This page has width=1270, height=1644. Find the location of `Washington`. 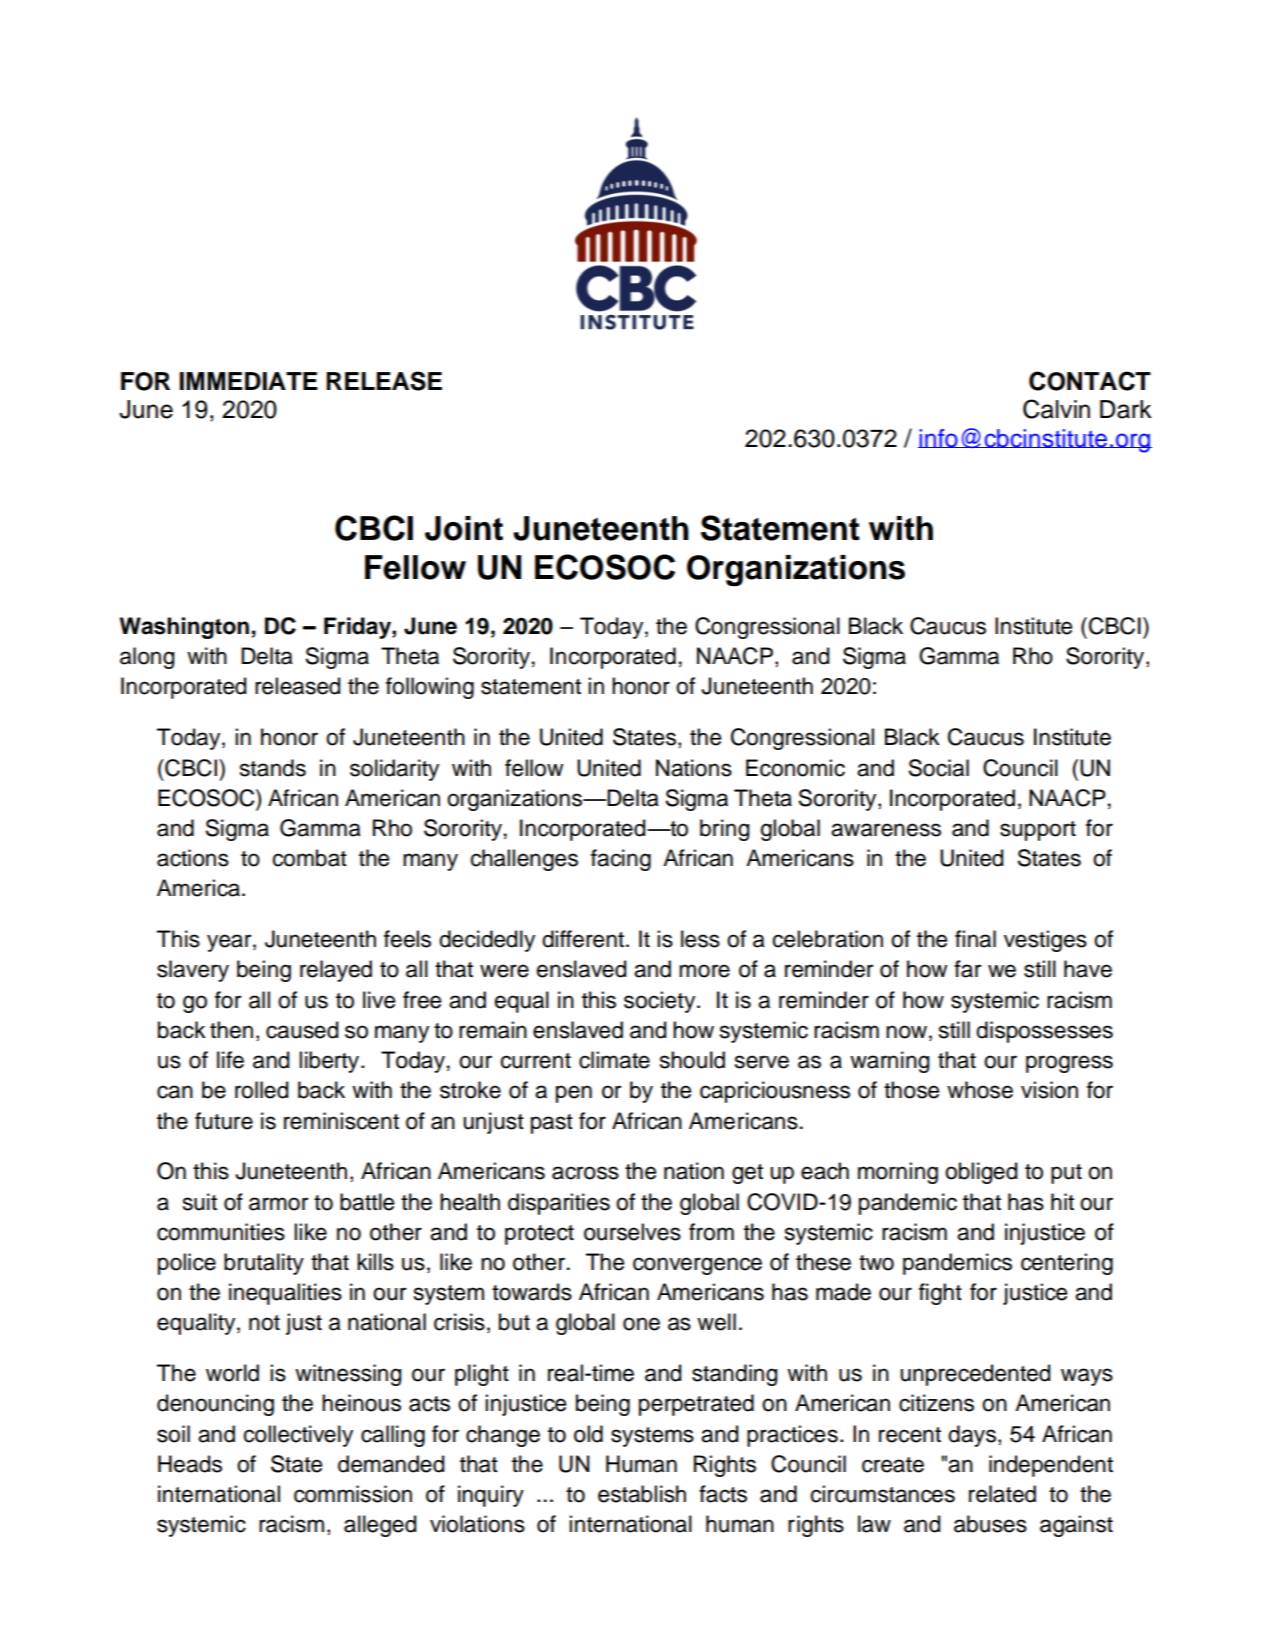

Washington is located at coordinates (184, 628).
